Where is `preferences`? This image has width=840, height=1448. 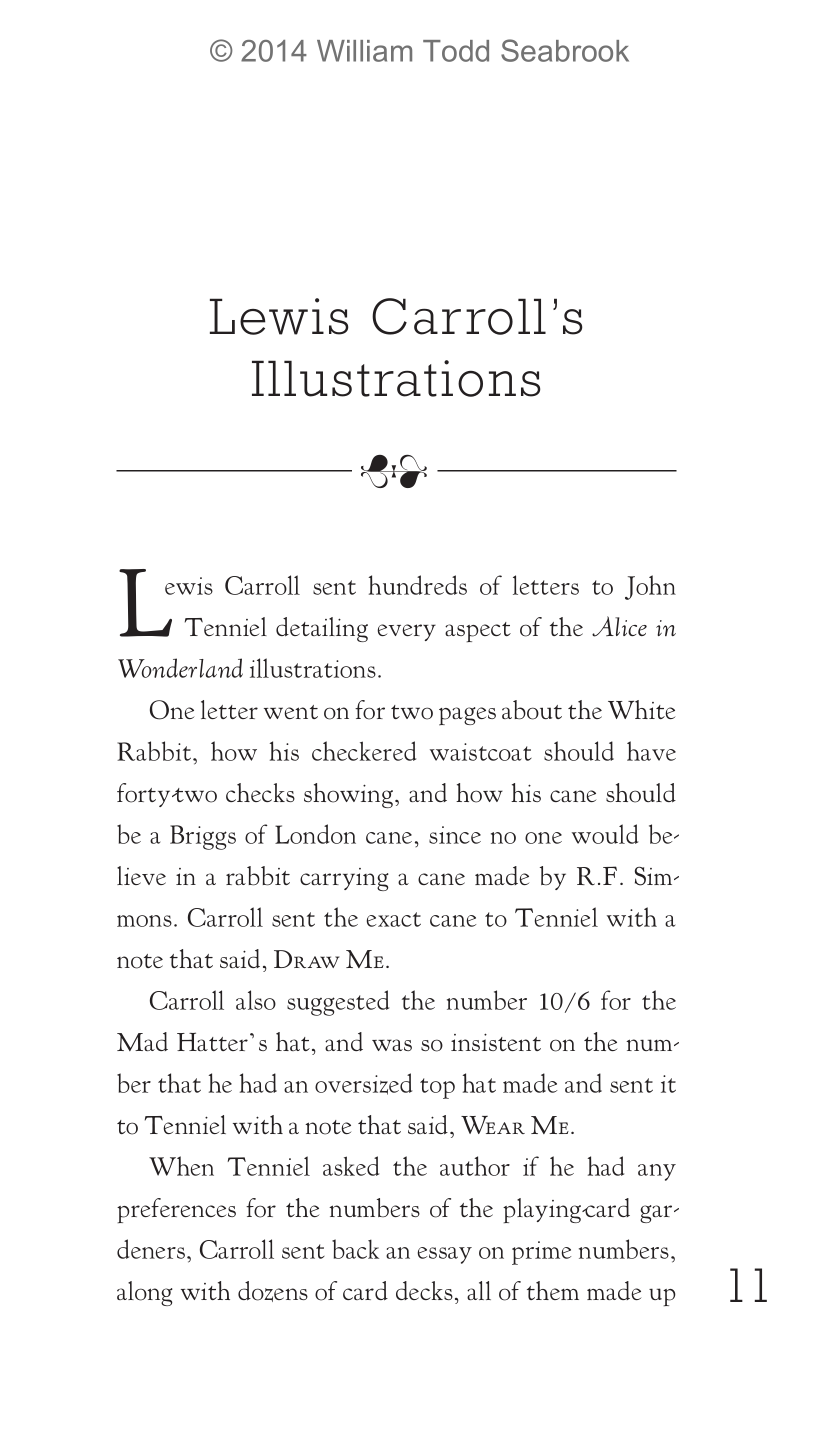
preferences is located at coordinates (176, 1210).
